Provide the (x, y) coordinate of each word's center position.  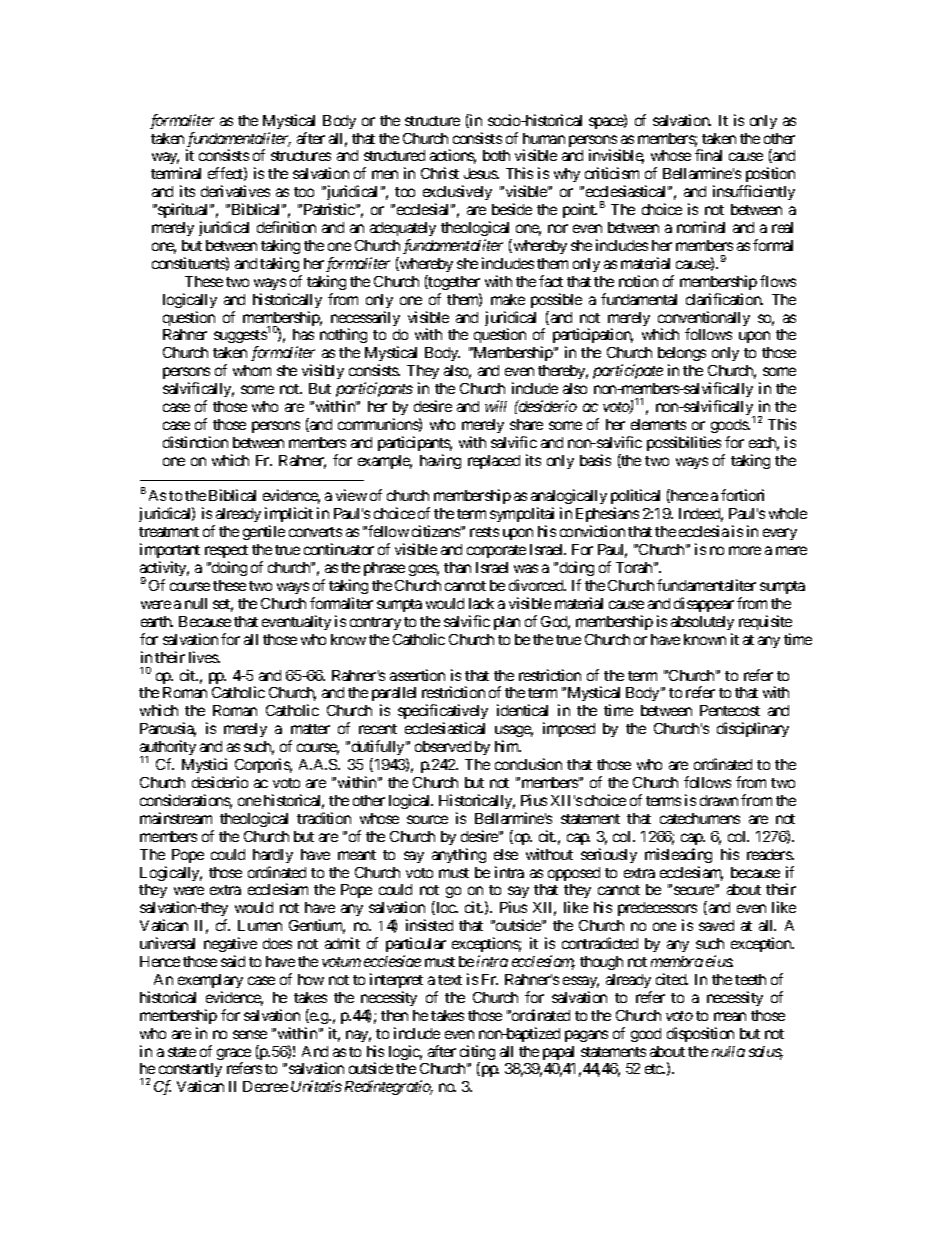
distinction (195, 442)
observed (443, 746)
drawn (719, 800)
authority (168, 749)
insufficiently (754, 192)
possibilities (684, 443)
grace (234, 1055)
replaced (494, 462)
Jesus (481, 173)
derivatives (235, 191)
